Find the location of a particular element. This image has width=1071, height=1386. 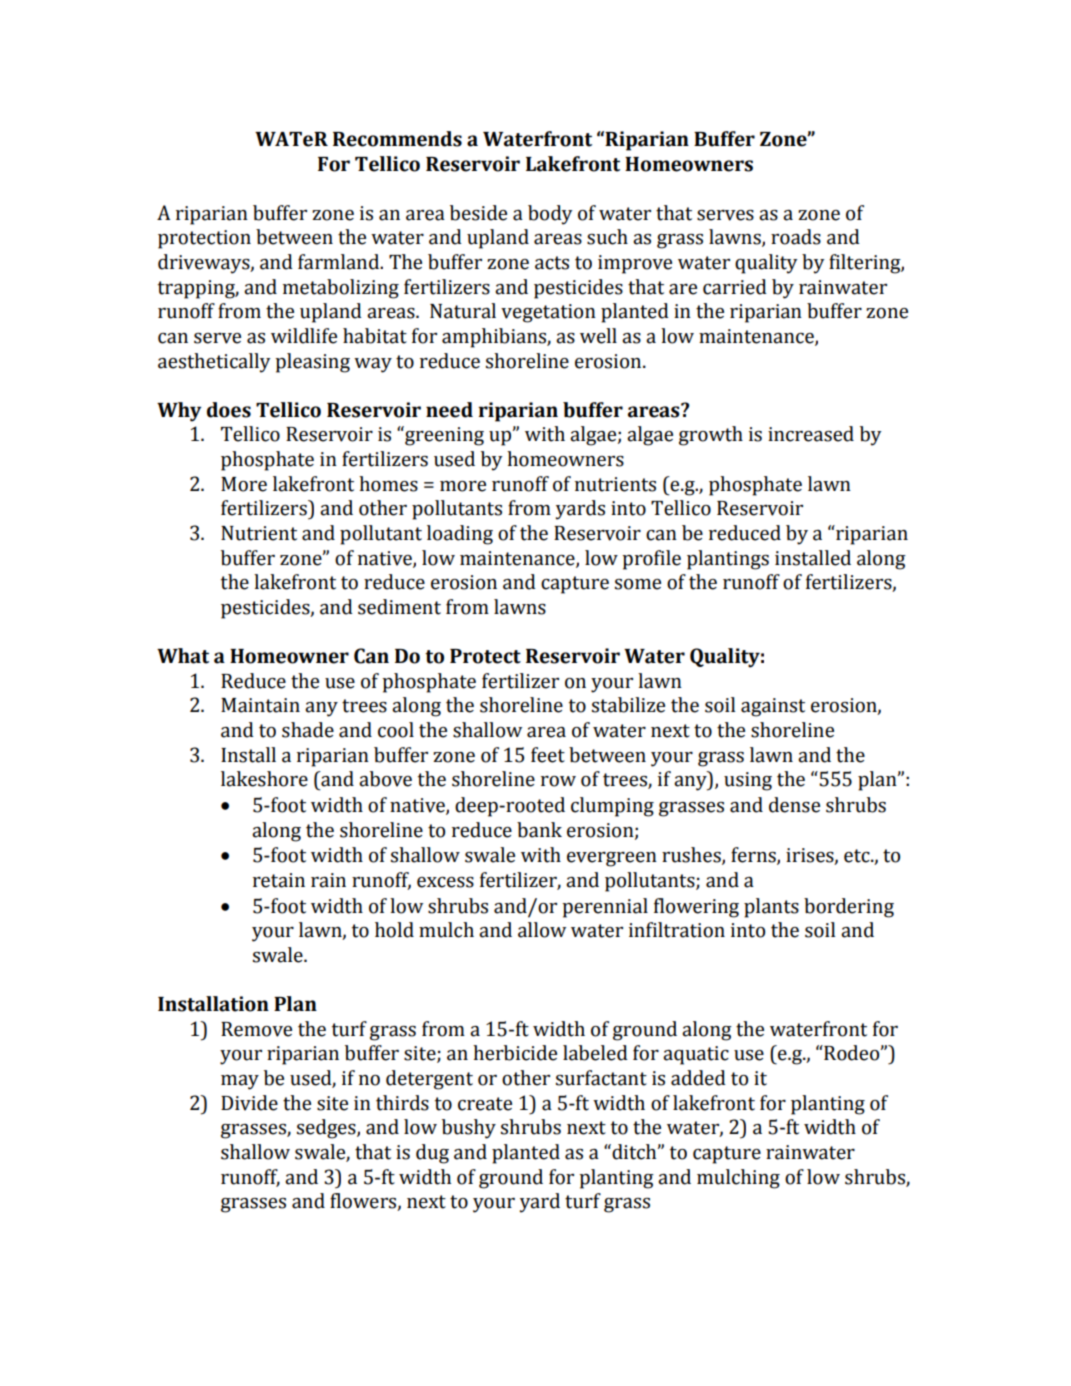

against is located at coordinates (773, 707).
